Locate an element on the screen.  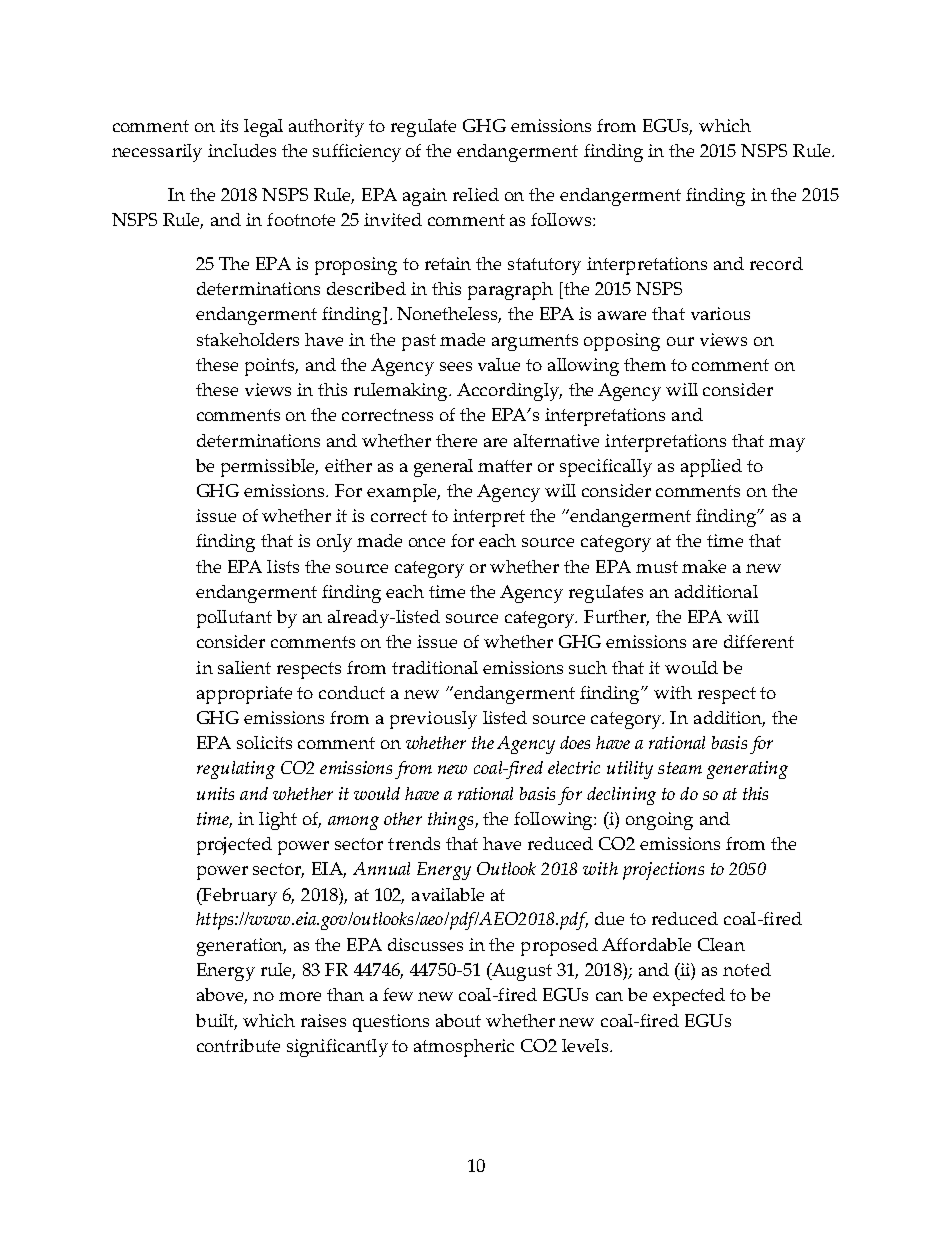
about is located at coordinates (458, 1020).
